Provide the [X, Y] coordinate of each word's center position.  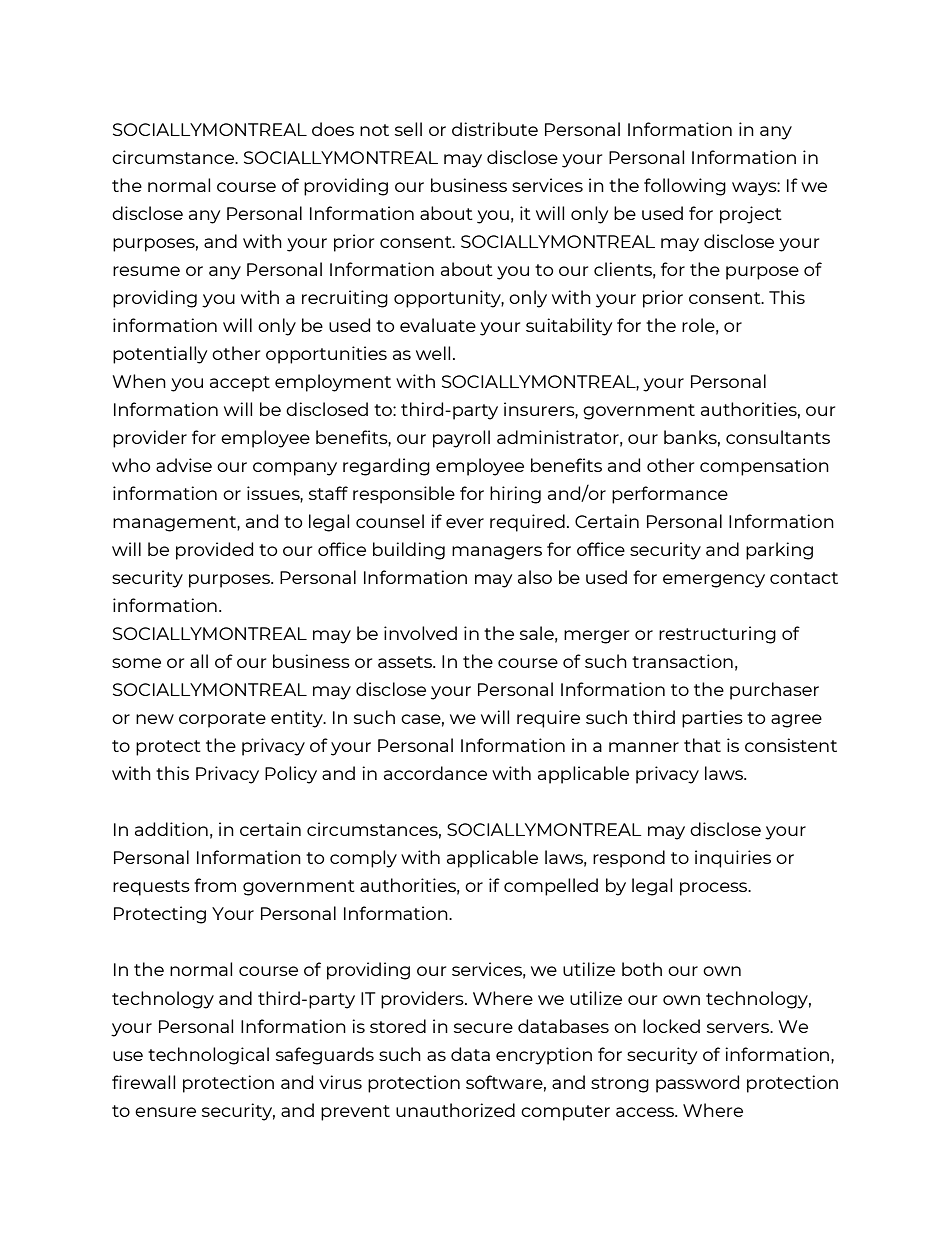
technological [208, 1056]
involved [420, 633]
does [333, 129]
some [136, 663]
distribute [495, 129]
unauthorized [455, 1110]
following [685, 187]
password [697, 1084]
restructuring [717, 635]
